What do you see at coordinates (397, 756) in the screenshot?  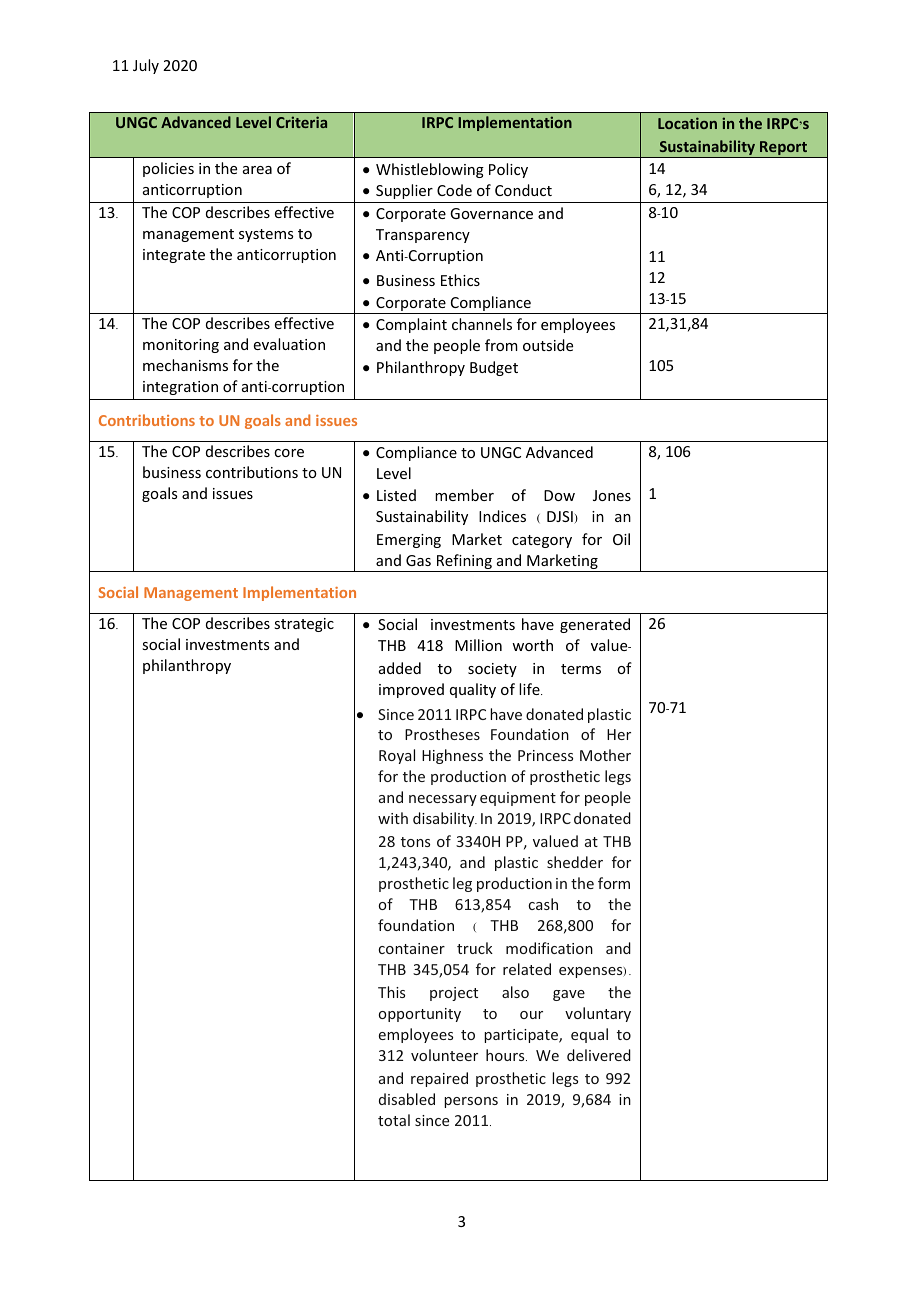 I see `Royal` at bounding box center [397, 756].
